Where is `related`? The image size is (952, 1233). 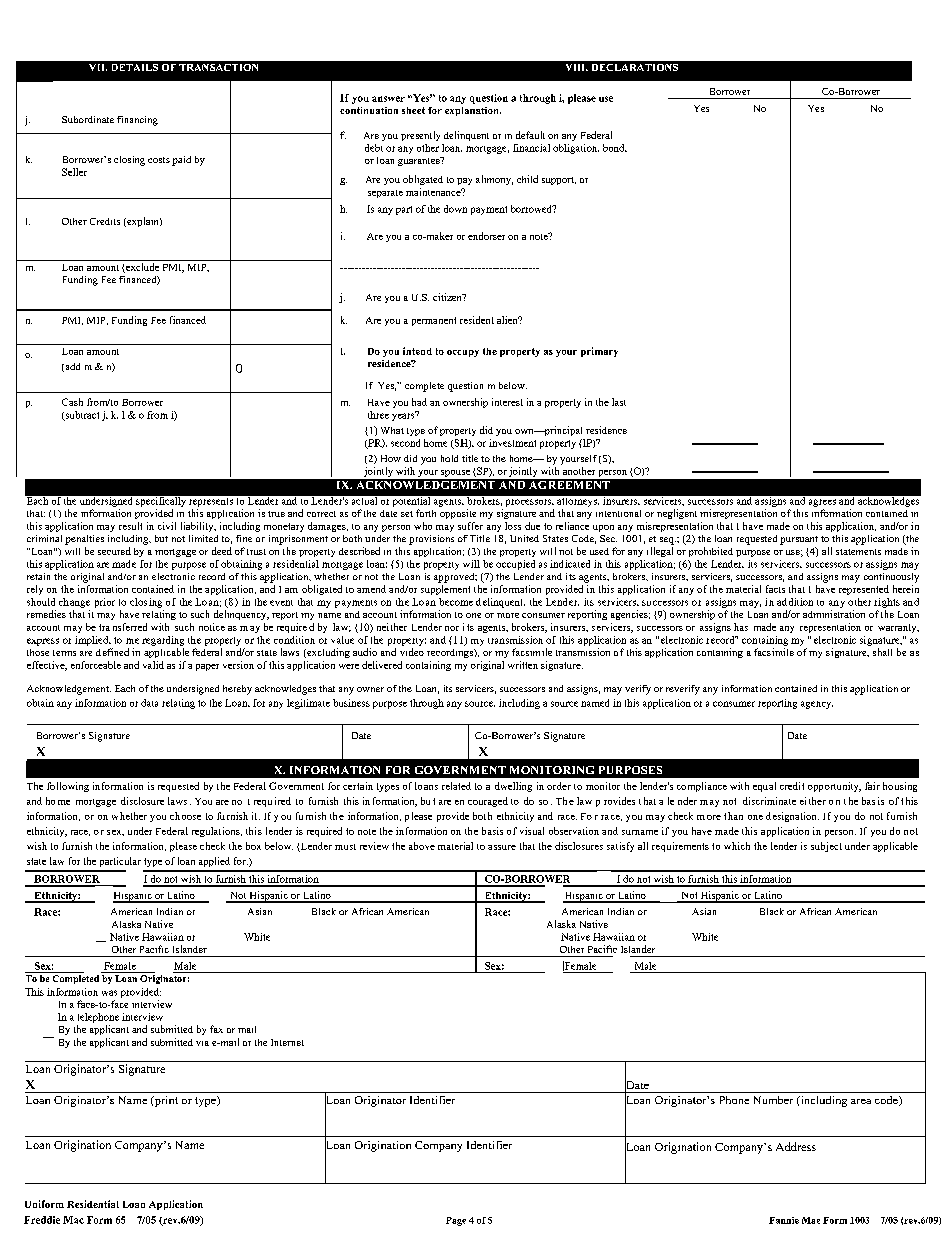 related is located at coordinates (456, 786).
